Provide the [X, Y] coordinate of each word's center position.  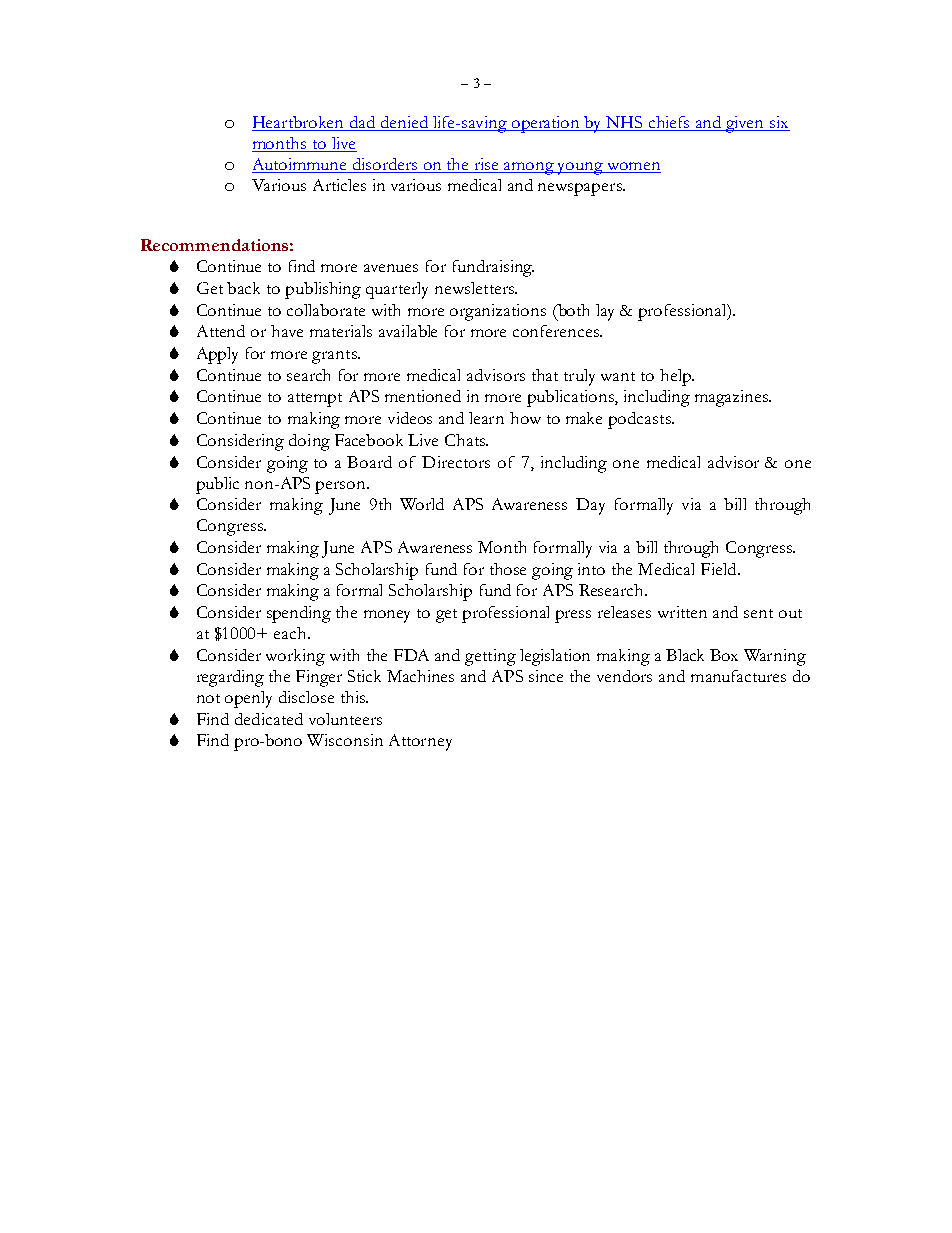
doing [309, 442]
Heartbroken [299, 123]
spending [299, 614]
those [508, 569]
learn [486, 418]
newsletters [475, 288]
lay [605, 312]
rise [487, 165]
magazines [733, 398]
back [243, 288]
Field [720, 569]
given [745, 124]
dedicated [269, 719]
